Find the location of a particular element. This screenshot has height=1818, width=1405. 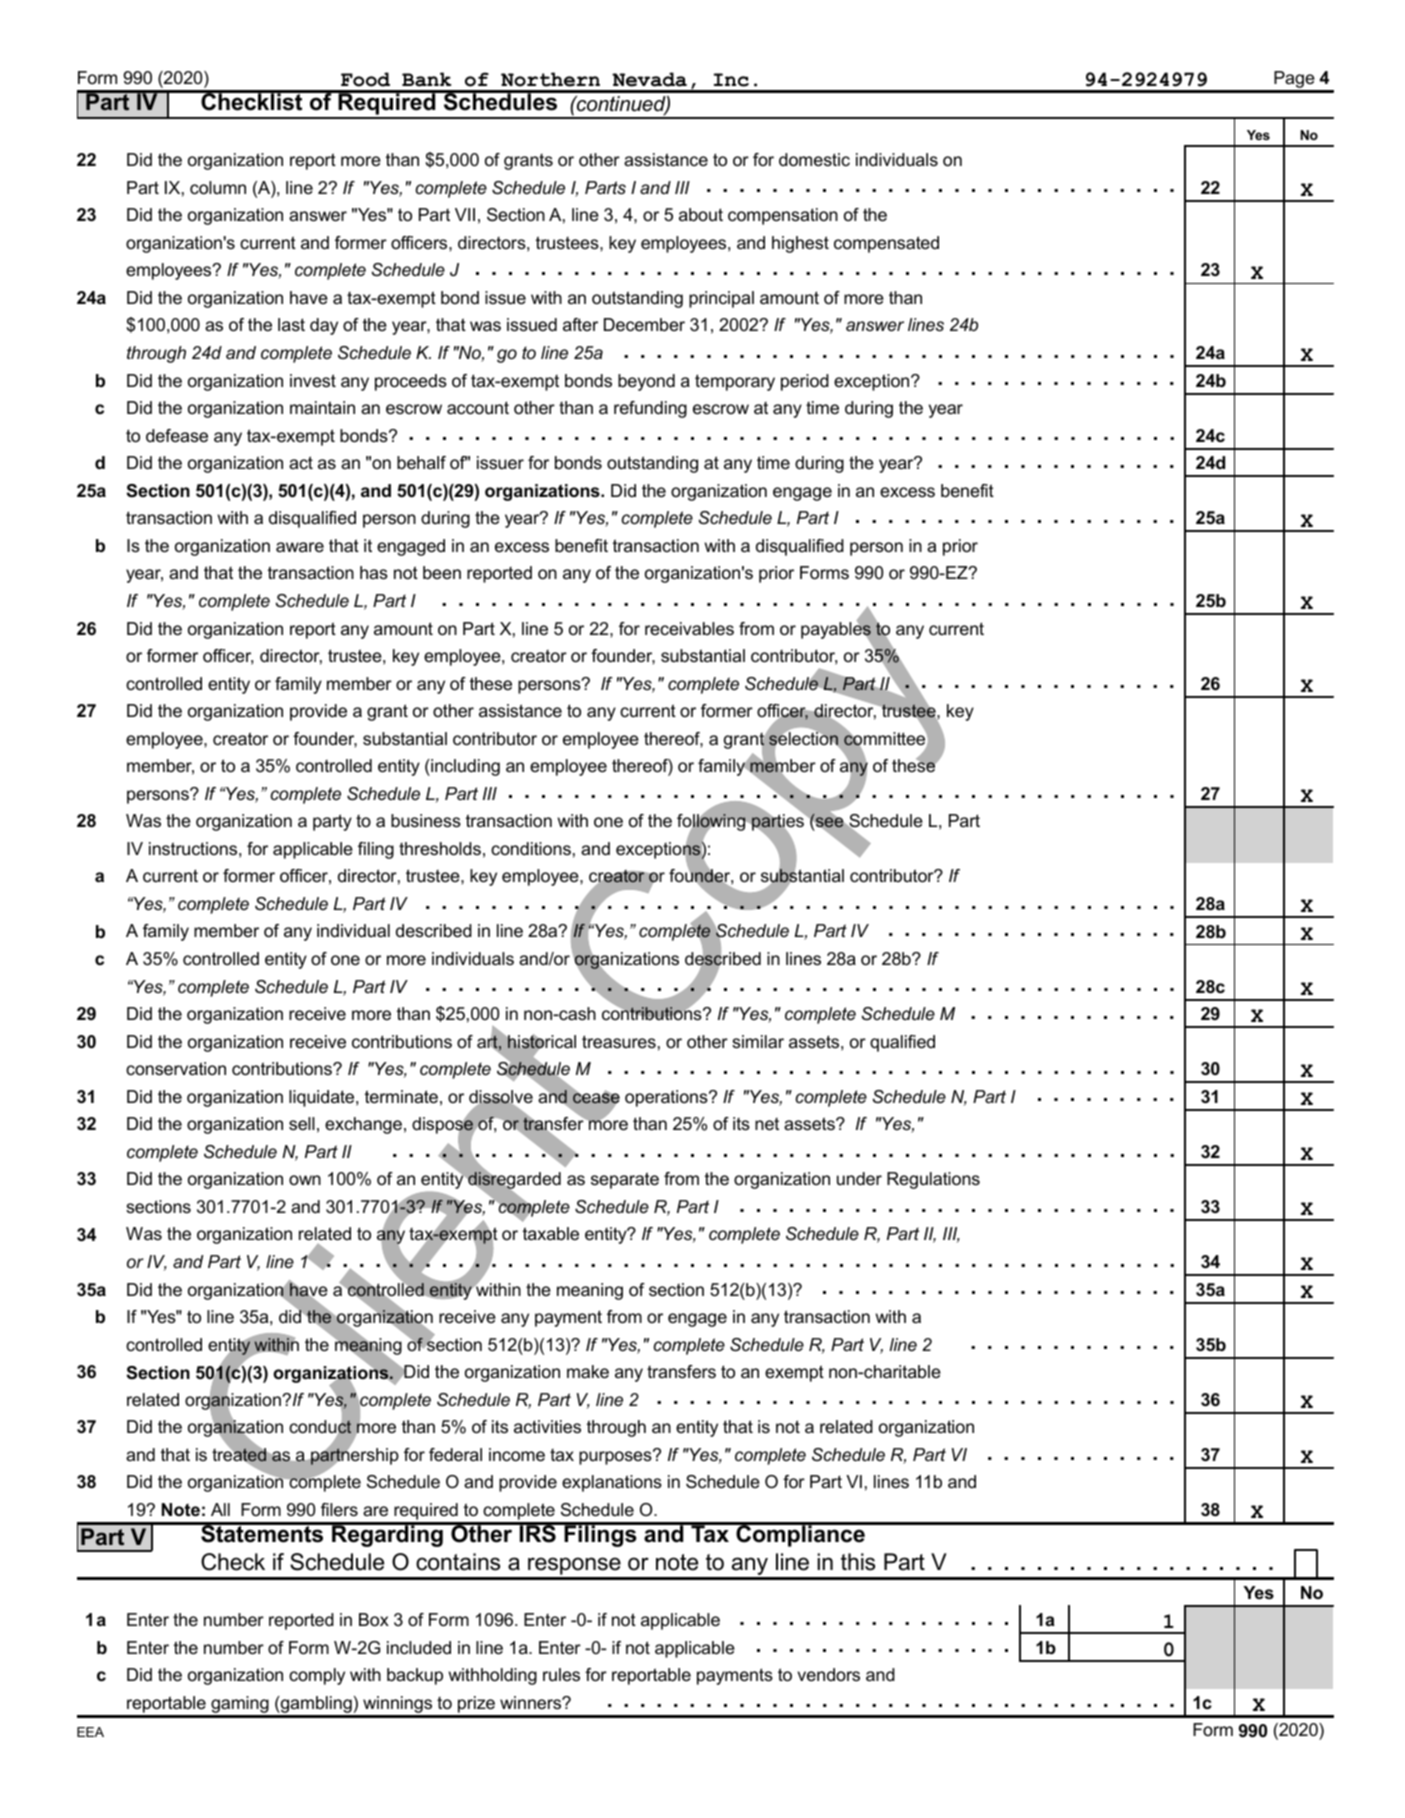

EEA is located at coordinates (90, 1732).
